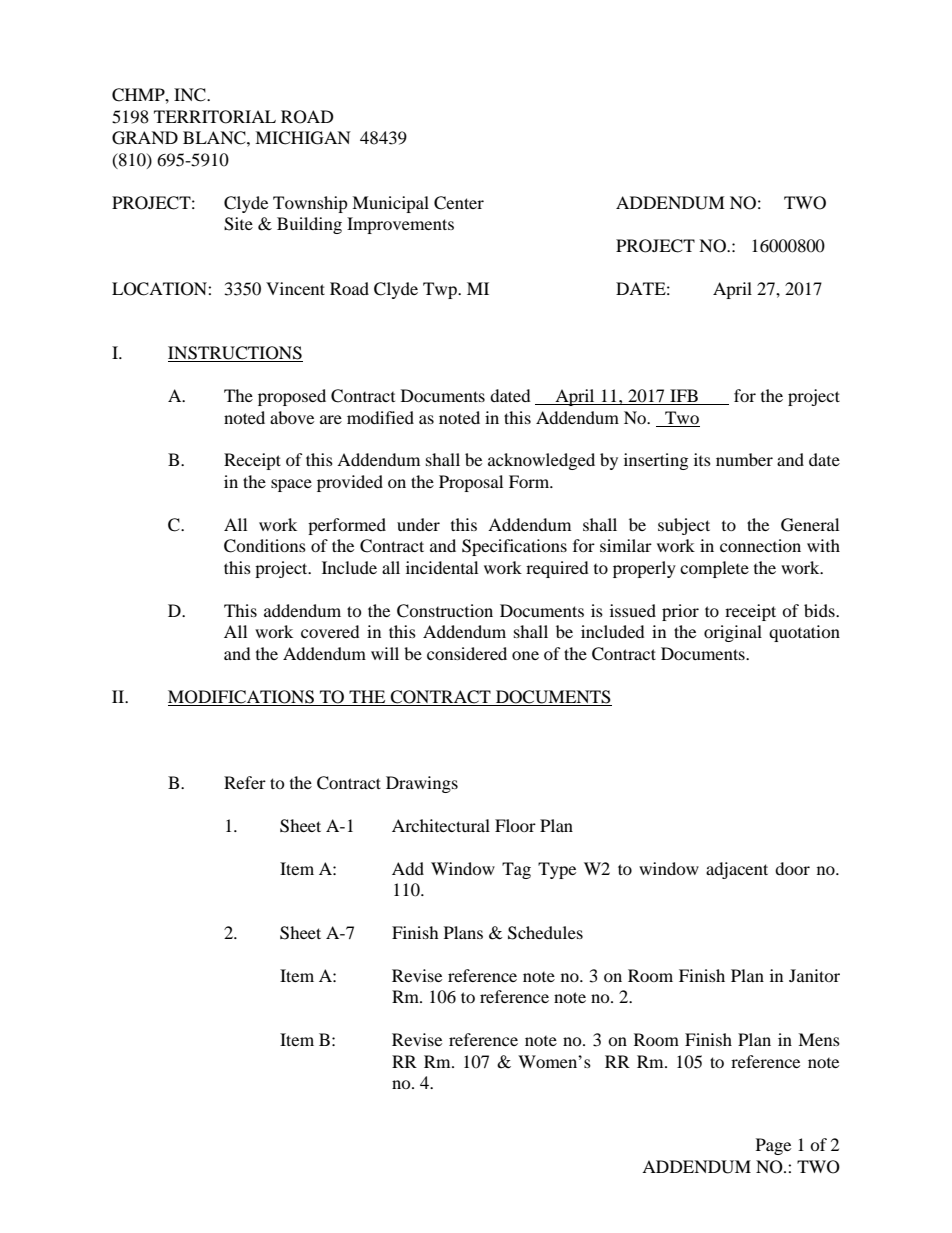  What do you see at coordinates (241, 697) in the document?
I see `MODIFICATIONS` at bounding box center [241, 697].
